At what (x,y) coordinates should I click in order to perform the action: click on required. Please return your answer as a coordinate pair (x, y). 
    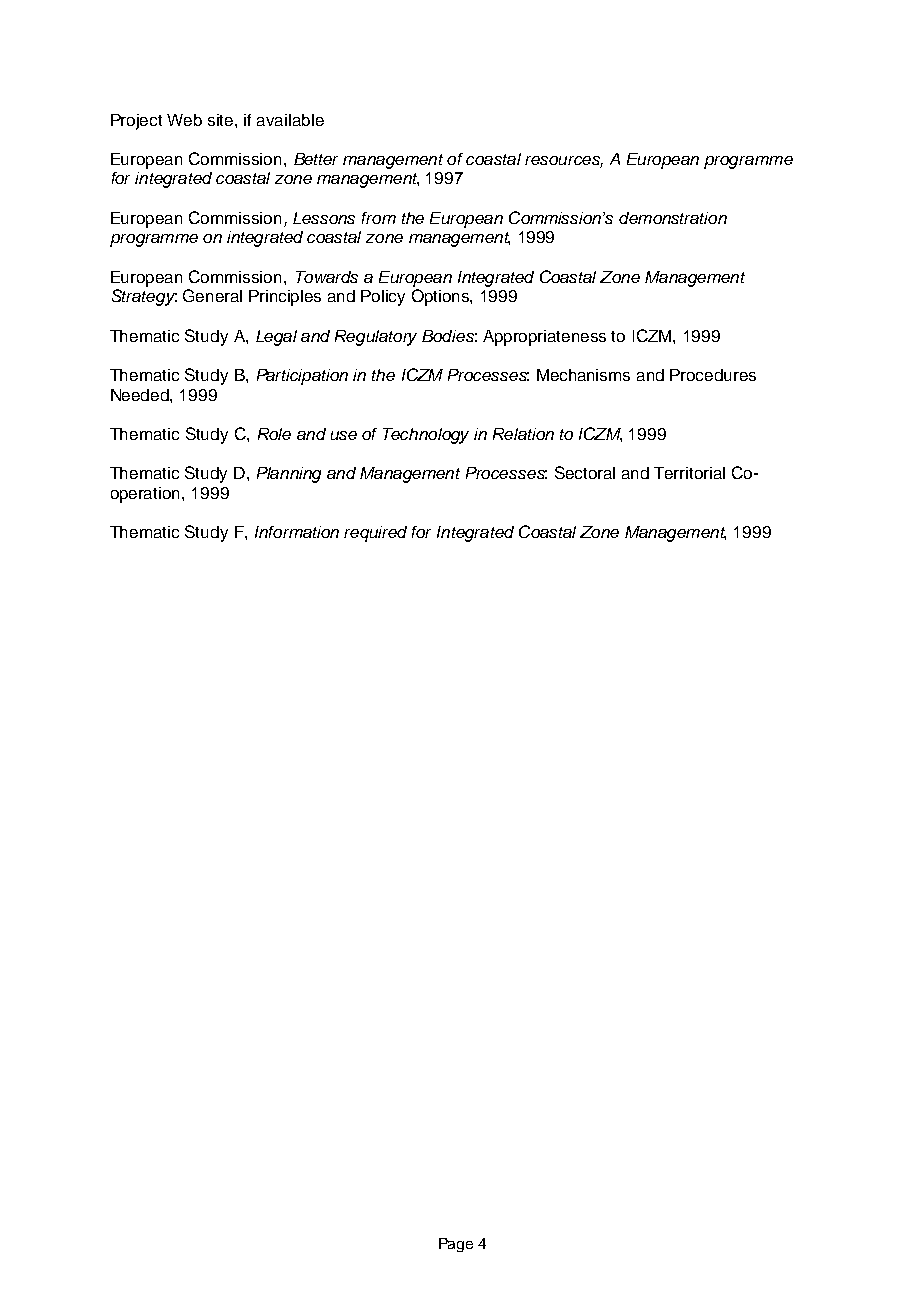
    Looking at the image, I should click on (375, 534).
